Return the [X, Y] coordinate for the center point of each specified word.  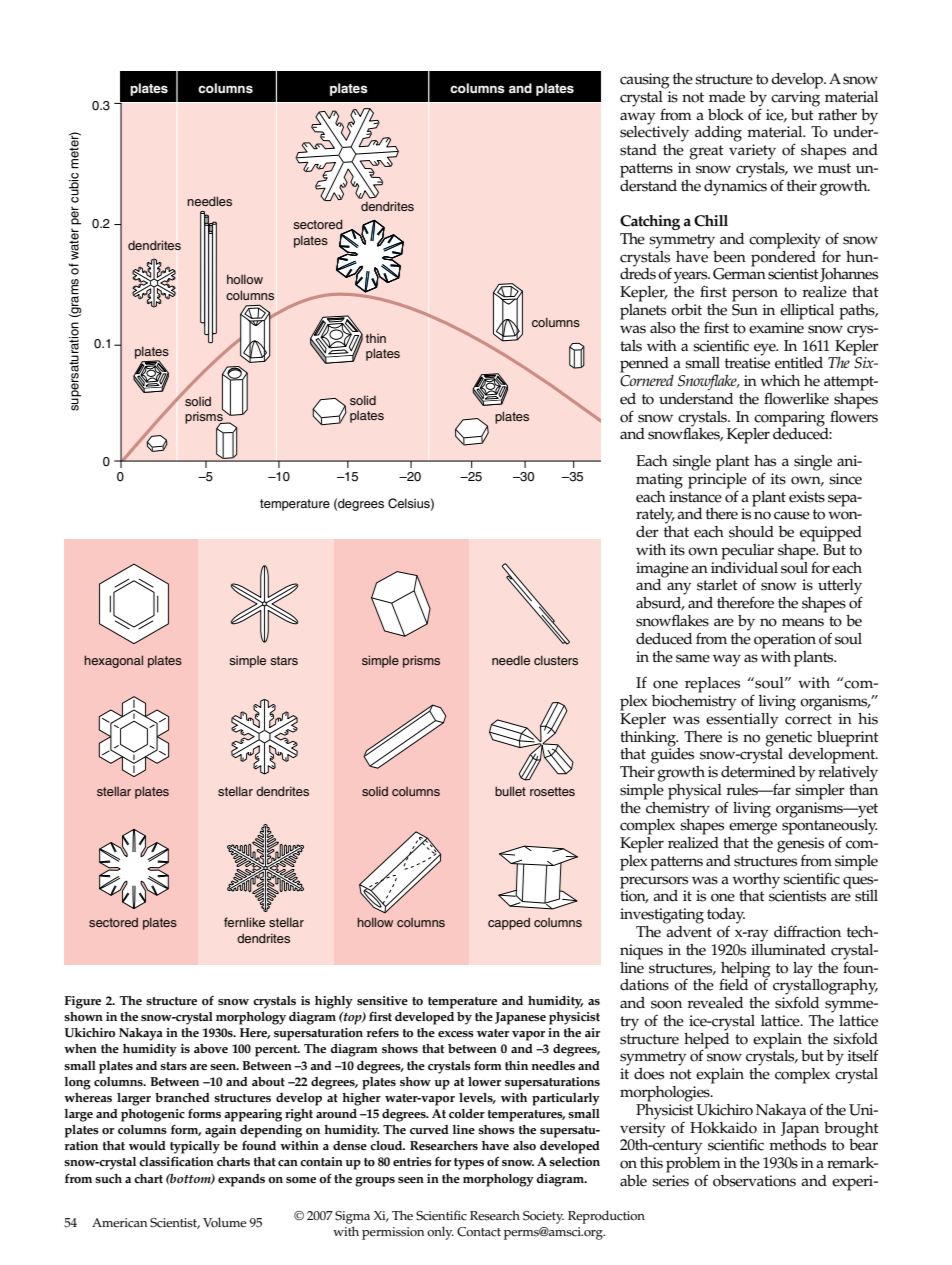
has [765, 461]
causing [645, 81]
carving [795, 99]
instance [695, 497]
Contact [479, 1232]
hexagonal [113, 661]
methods [797, 1144]
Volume [224, 1222]
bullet [510, 791]
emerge [753, 828]
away [637, 118]
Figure [83, 1002]
